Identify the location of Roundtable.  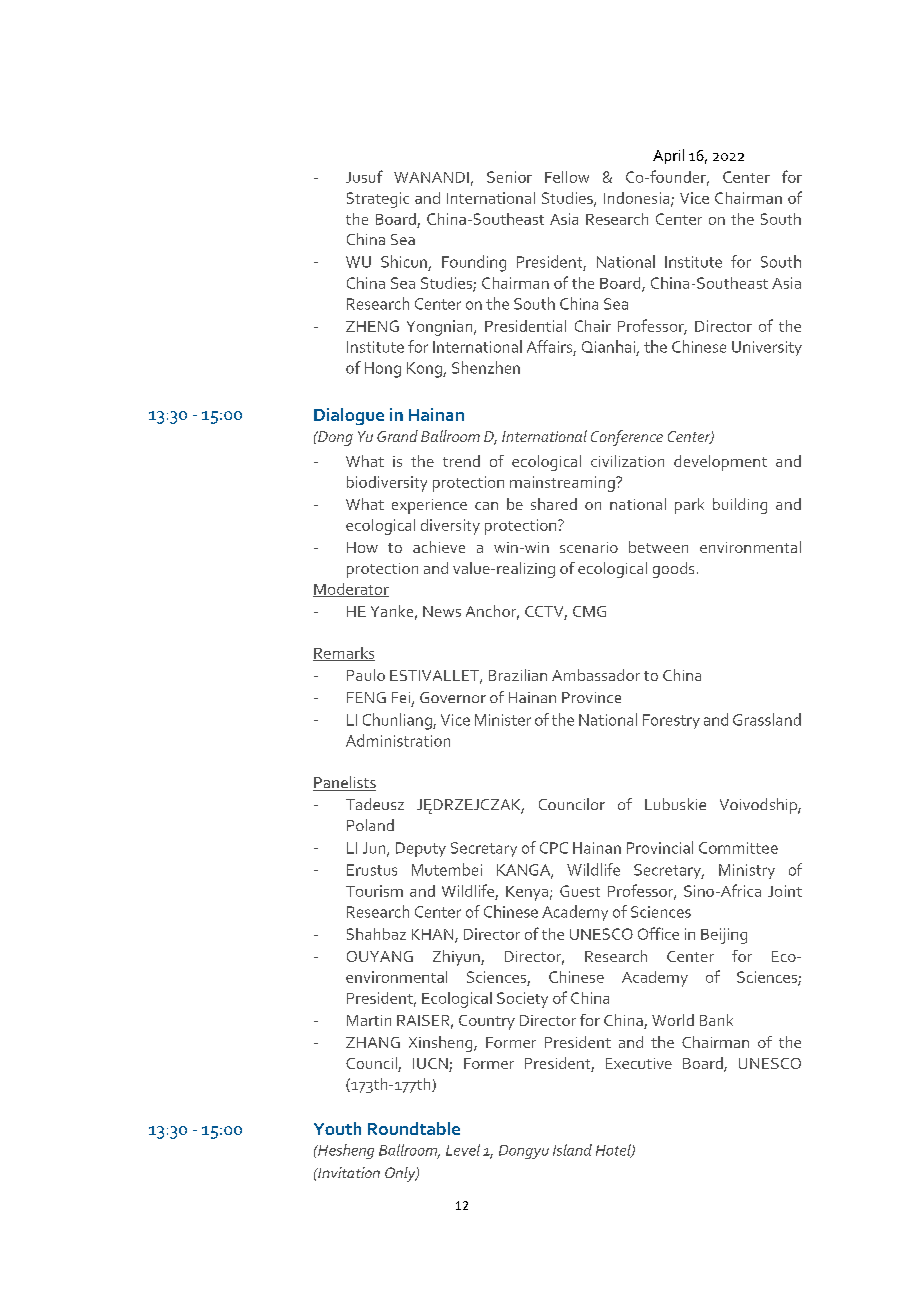
(414, 1128).
